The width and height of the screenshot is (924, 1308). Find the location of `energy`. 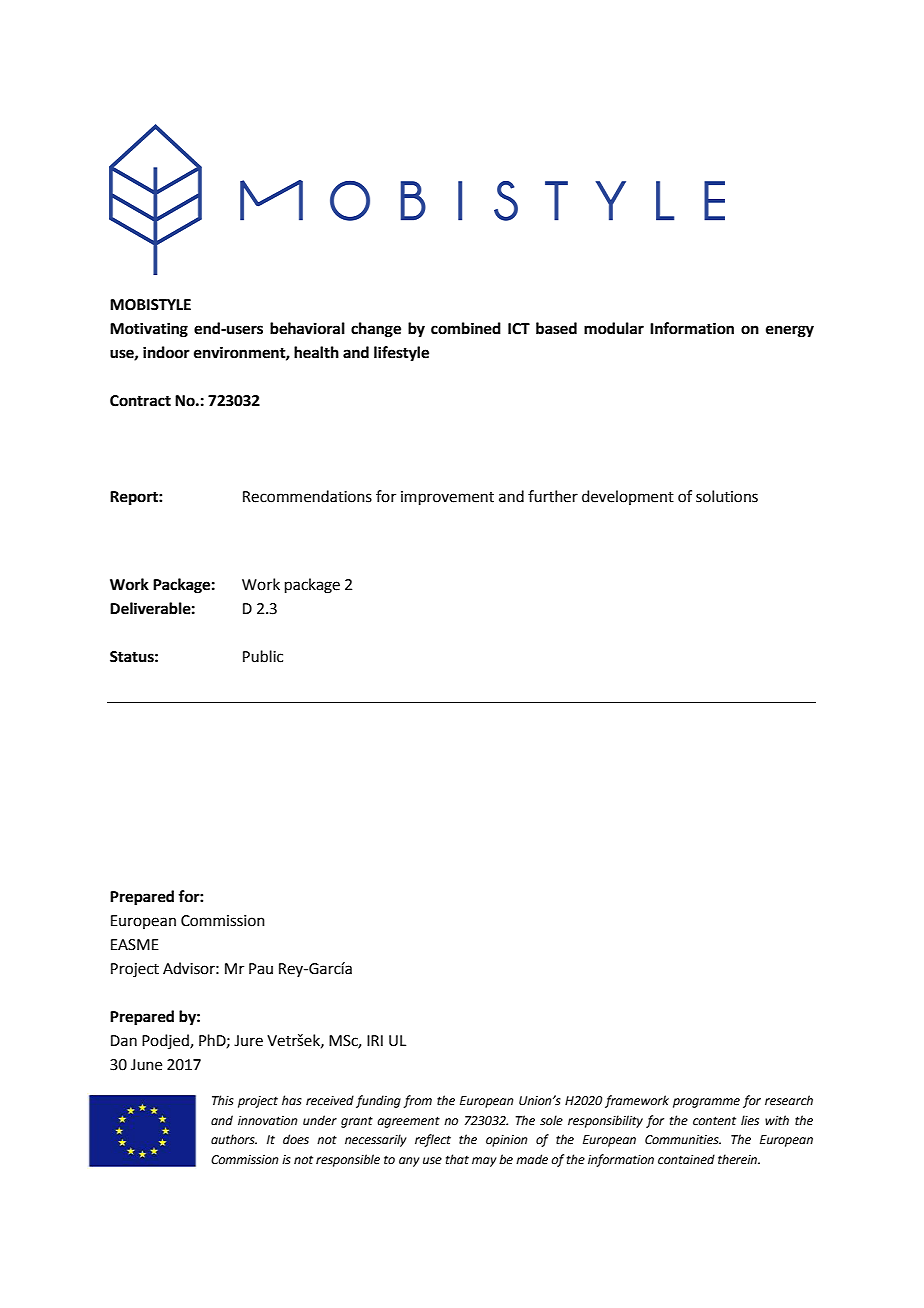

energy is located at coordinates (790, 331).
